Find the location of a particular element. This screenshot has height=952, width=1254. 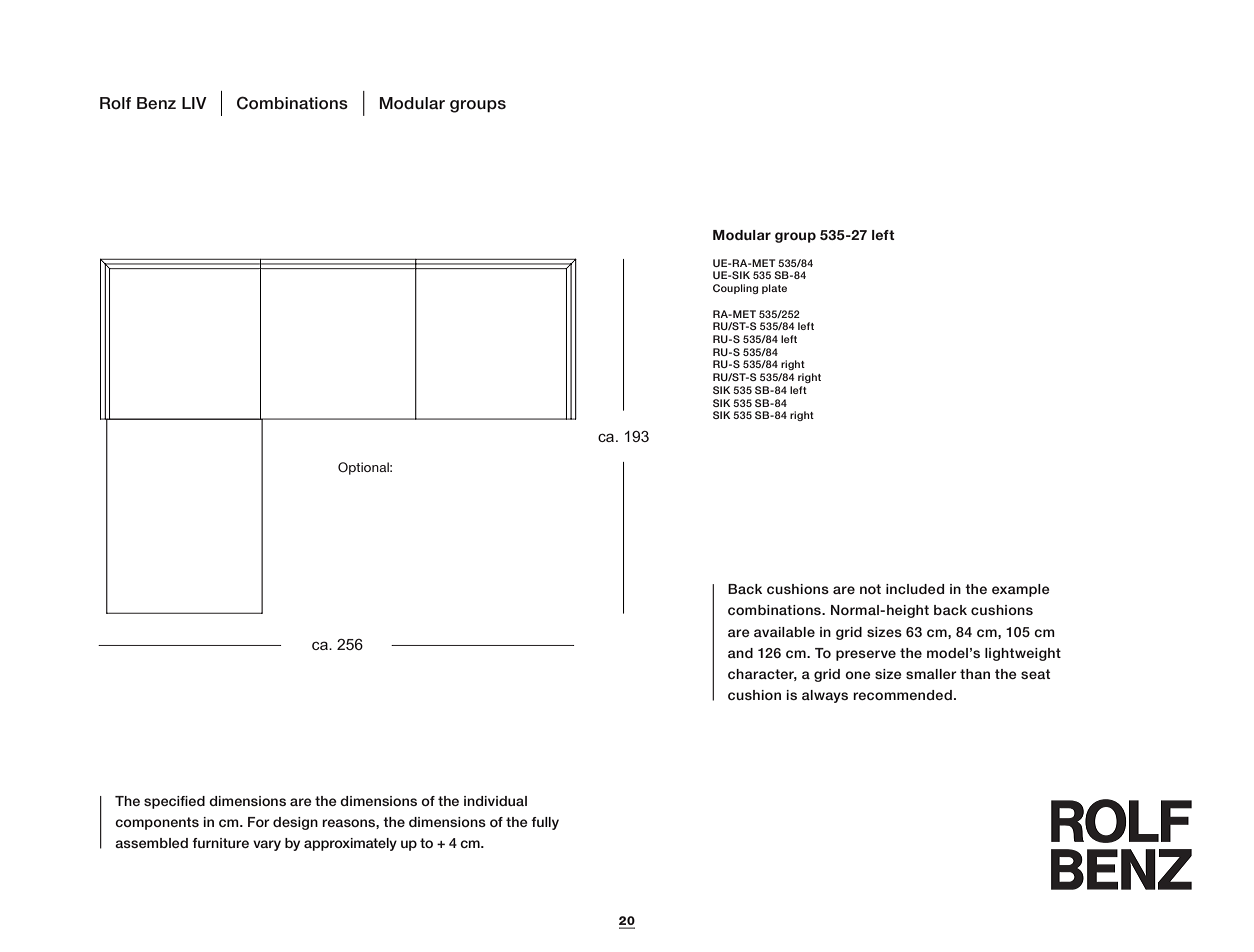

preserve is located at coordinates (866, 655).
